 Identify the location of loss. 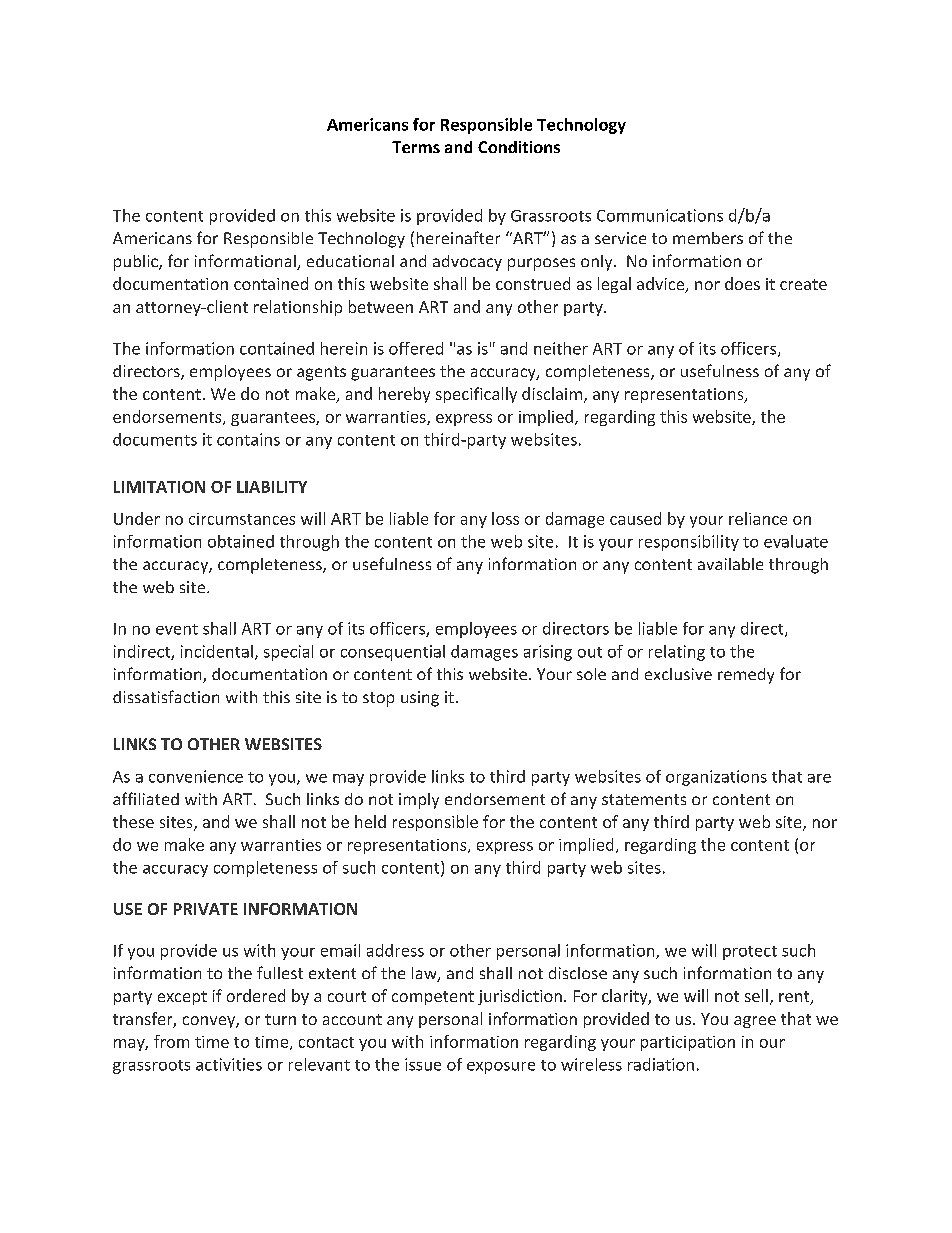
(505, 518).
